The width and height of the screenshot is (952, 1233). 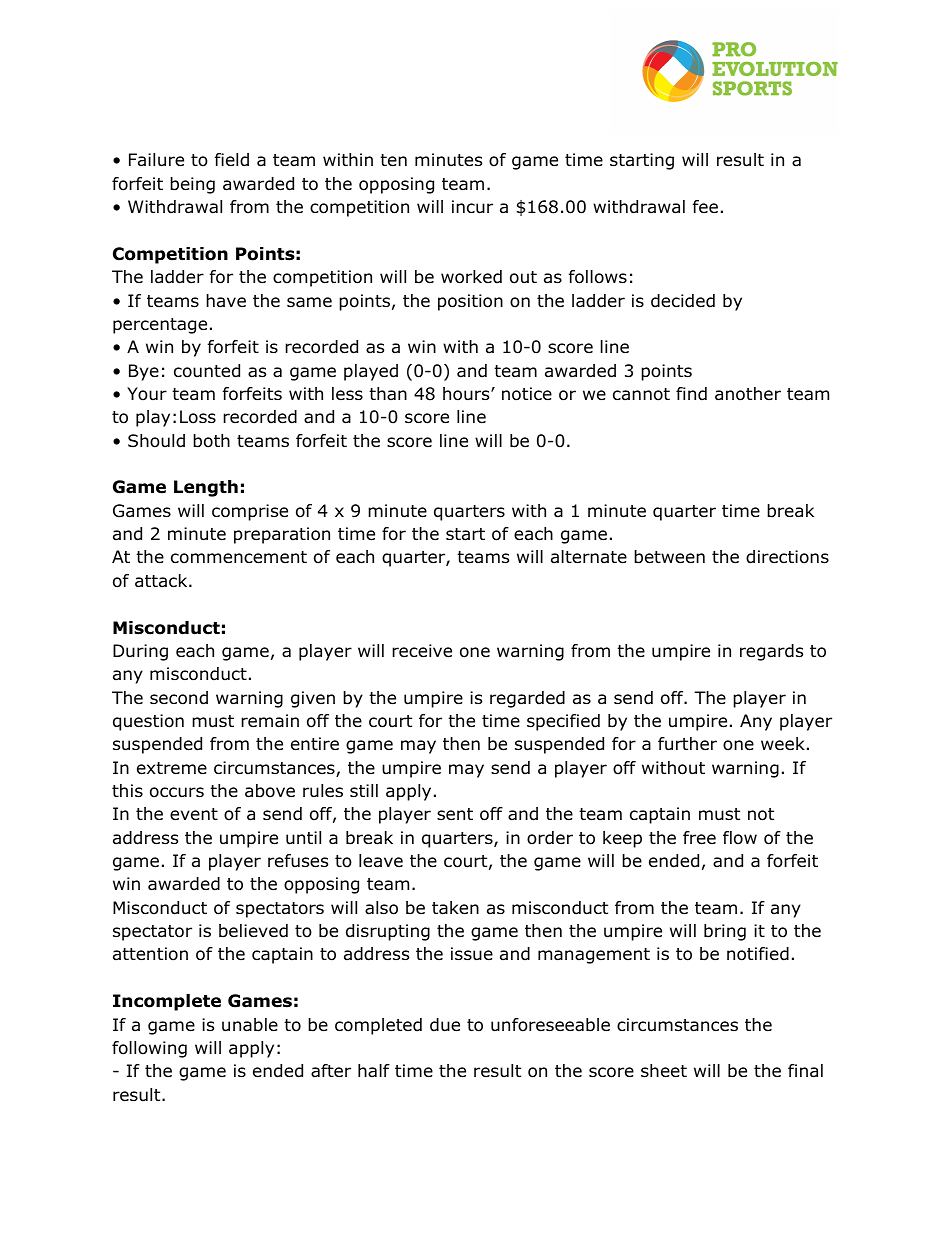 I want to click on Length, so click(x=206, y=488).
